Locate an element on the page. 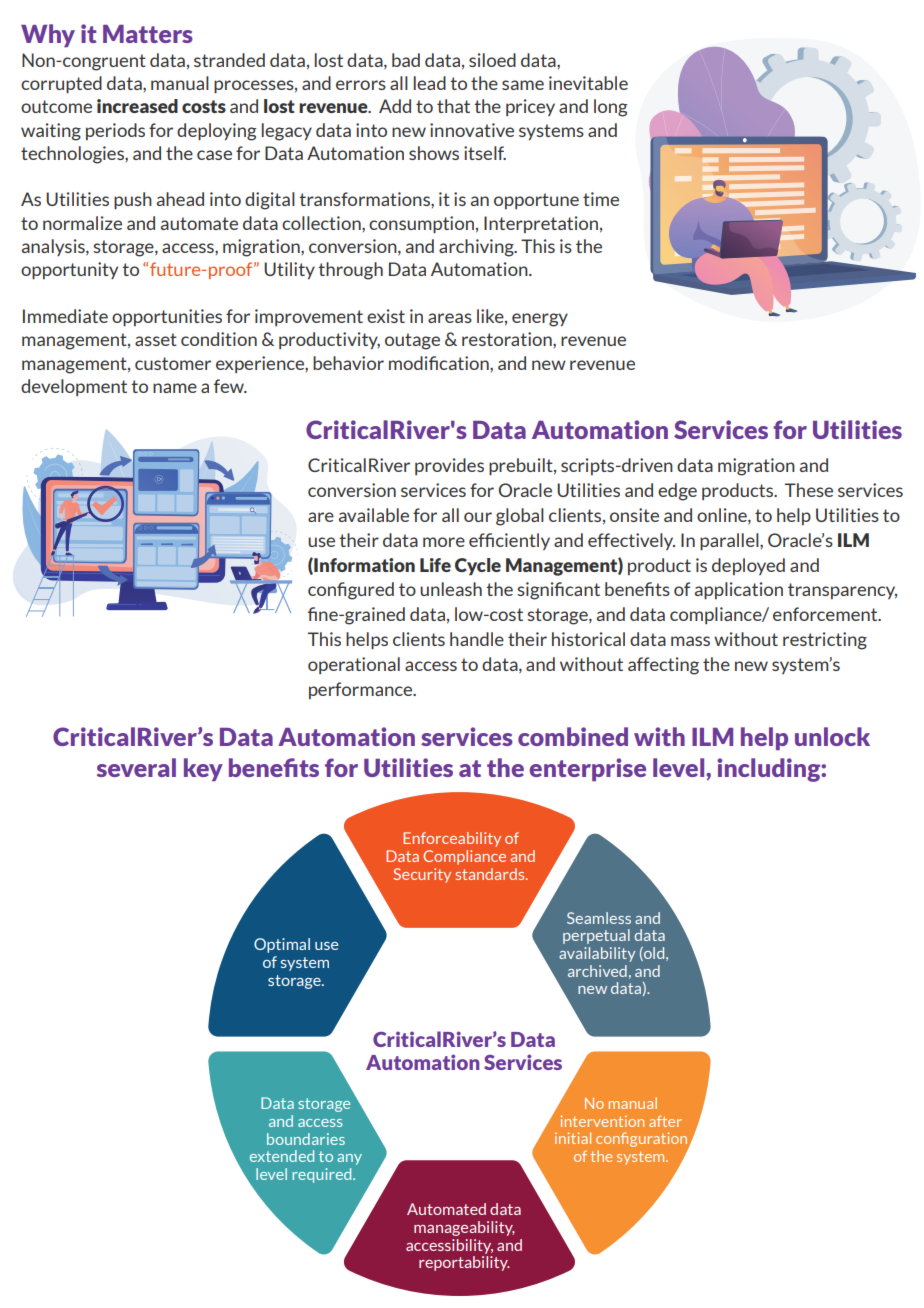  several is located at coordinates (136, 767).
